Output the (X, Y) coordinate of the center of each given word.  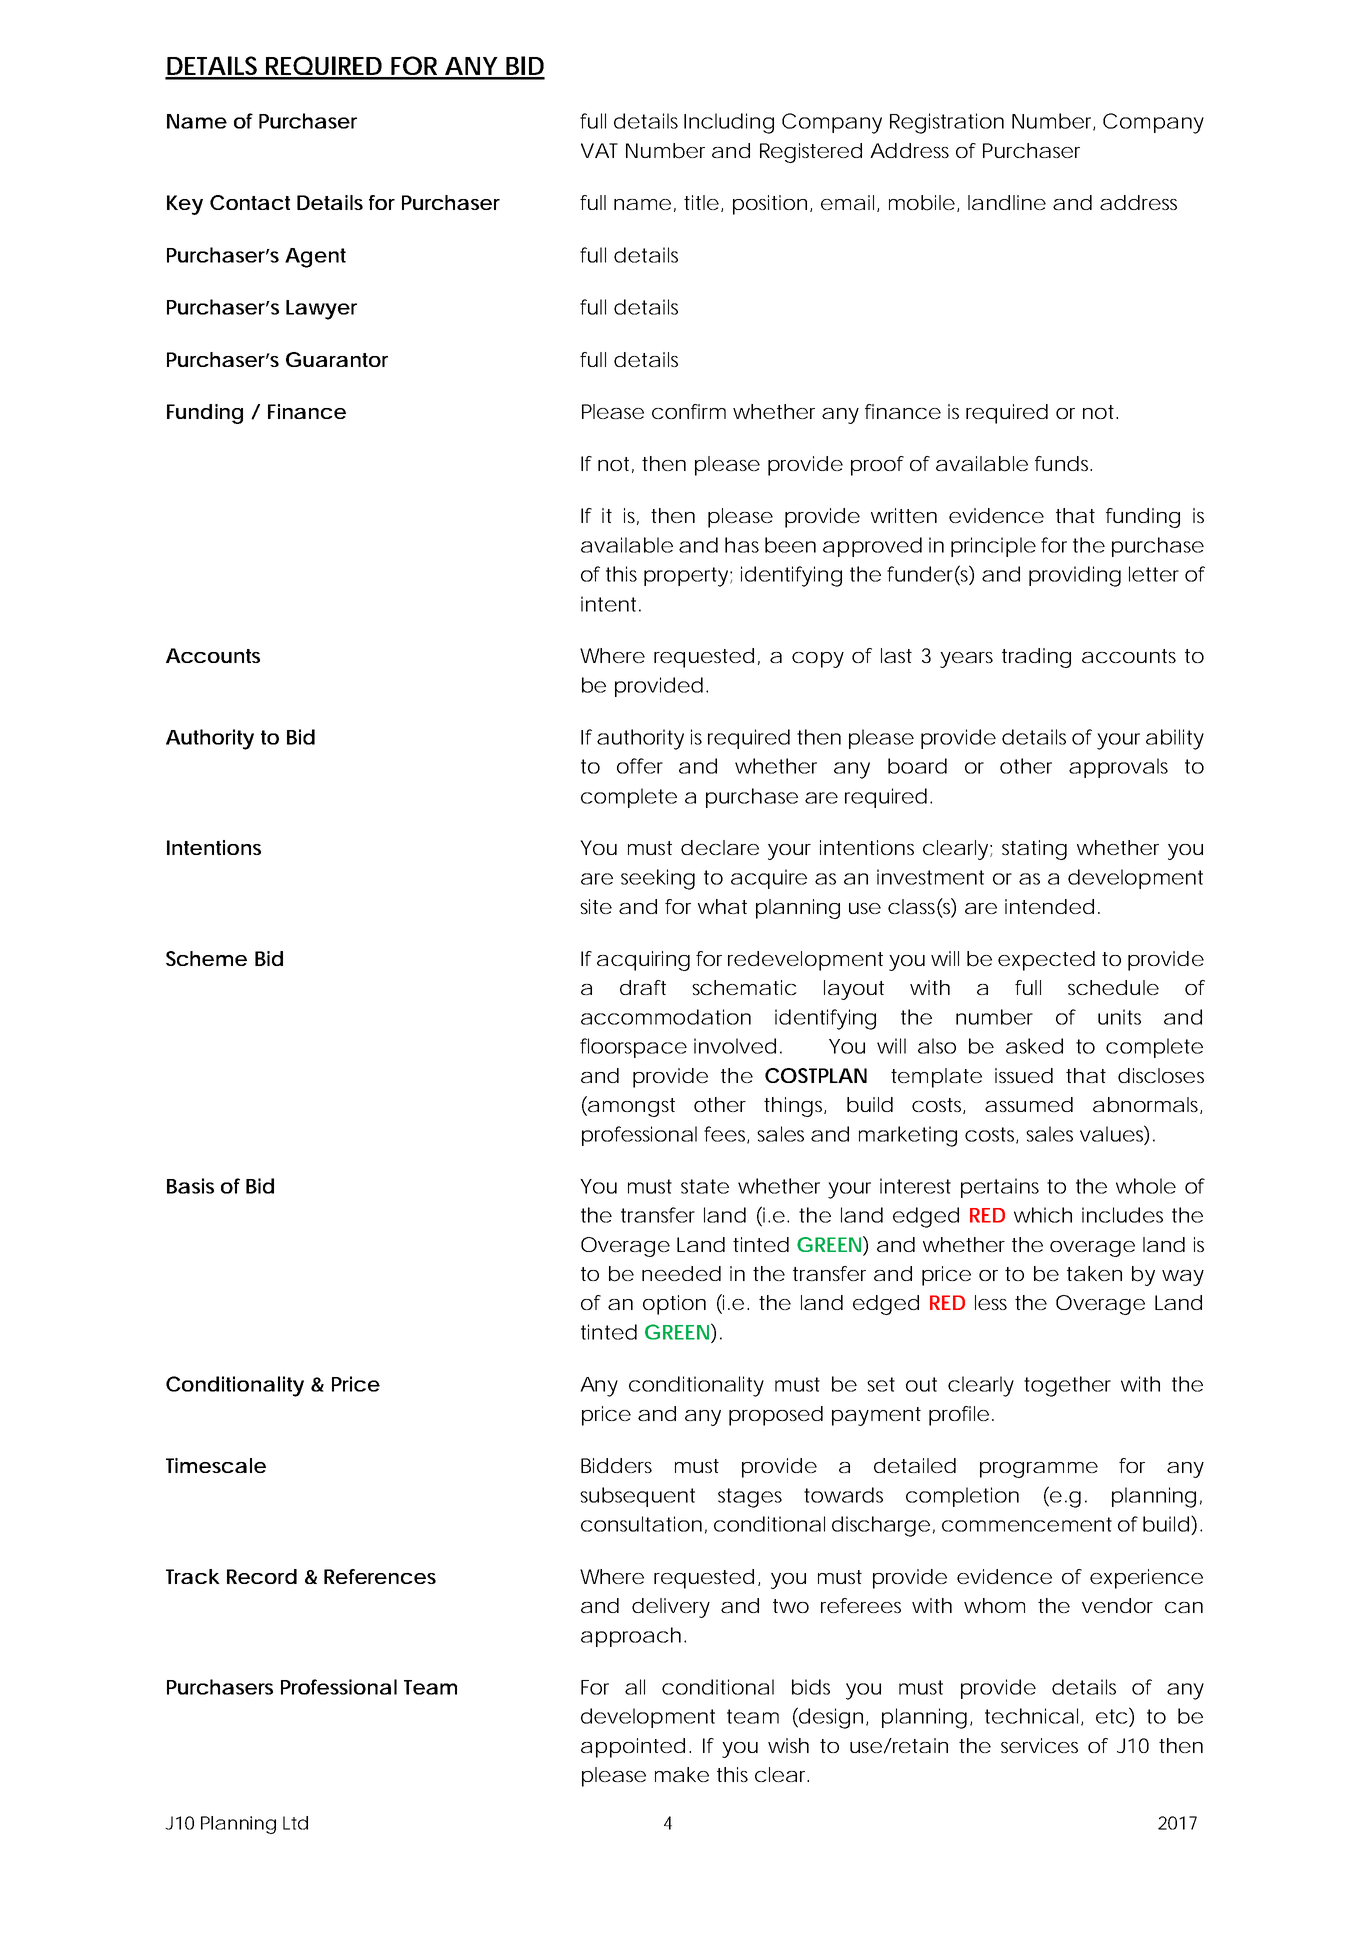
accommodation (666, 1017)
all (635, 1687)
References (380, 1576)
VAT (599, 150)
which (1043, 1215)
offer (640, 766)
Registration (947, 123)
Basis (190, 1186)
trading (1036, 658)
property (686, 577)
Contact (250, 202)
